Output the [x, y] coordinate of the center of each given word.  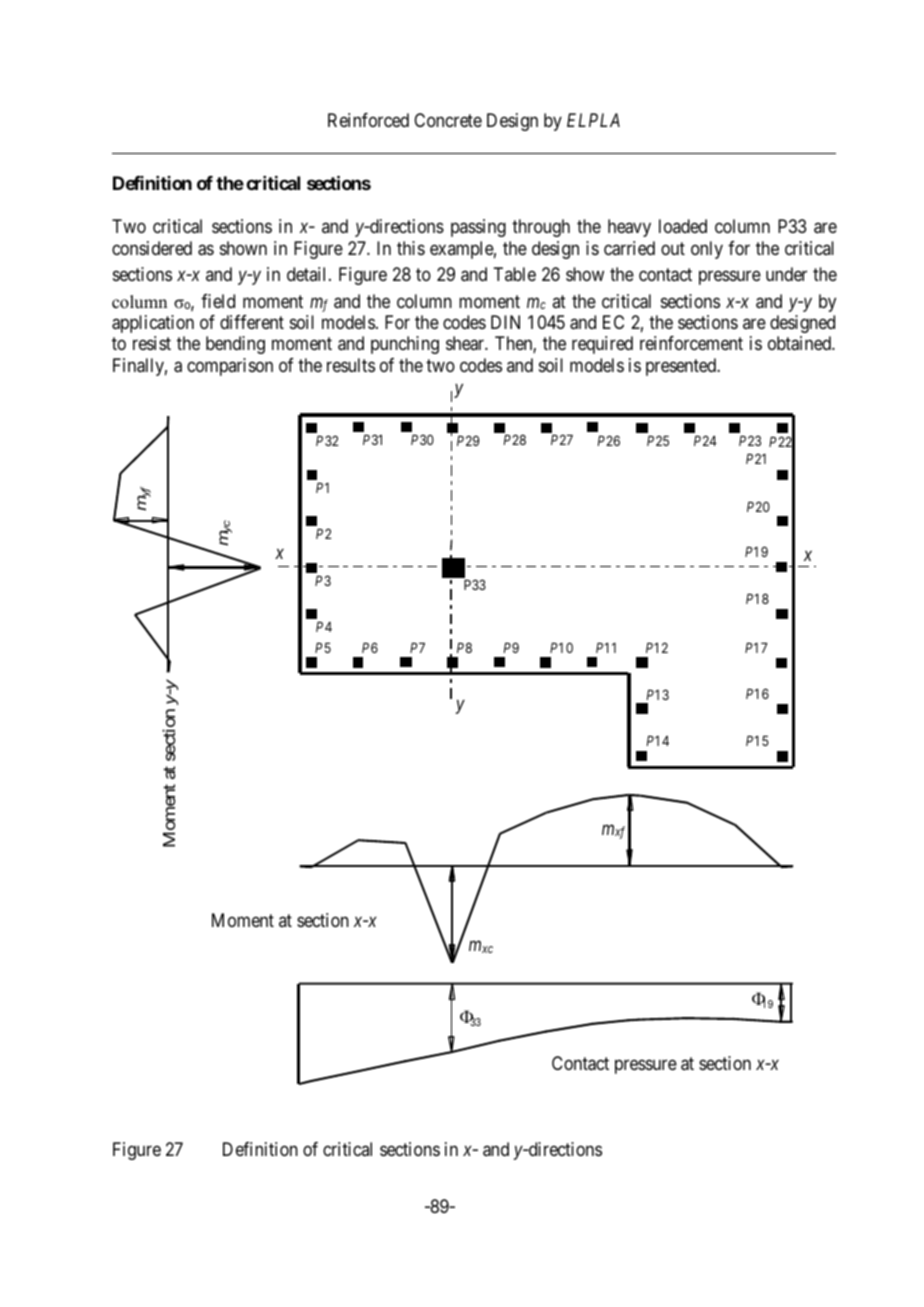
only [707, 250]
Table [514, 274]
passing [478, 228]
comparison [230, 367]
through [541, 228]
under [786, 274]
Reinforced [368, 120]
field [218, 301]
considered [152, 248]
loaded [683, 226]
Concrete [448, 120]
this [411, 248]
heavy [629, 228]
